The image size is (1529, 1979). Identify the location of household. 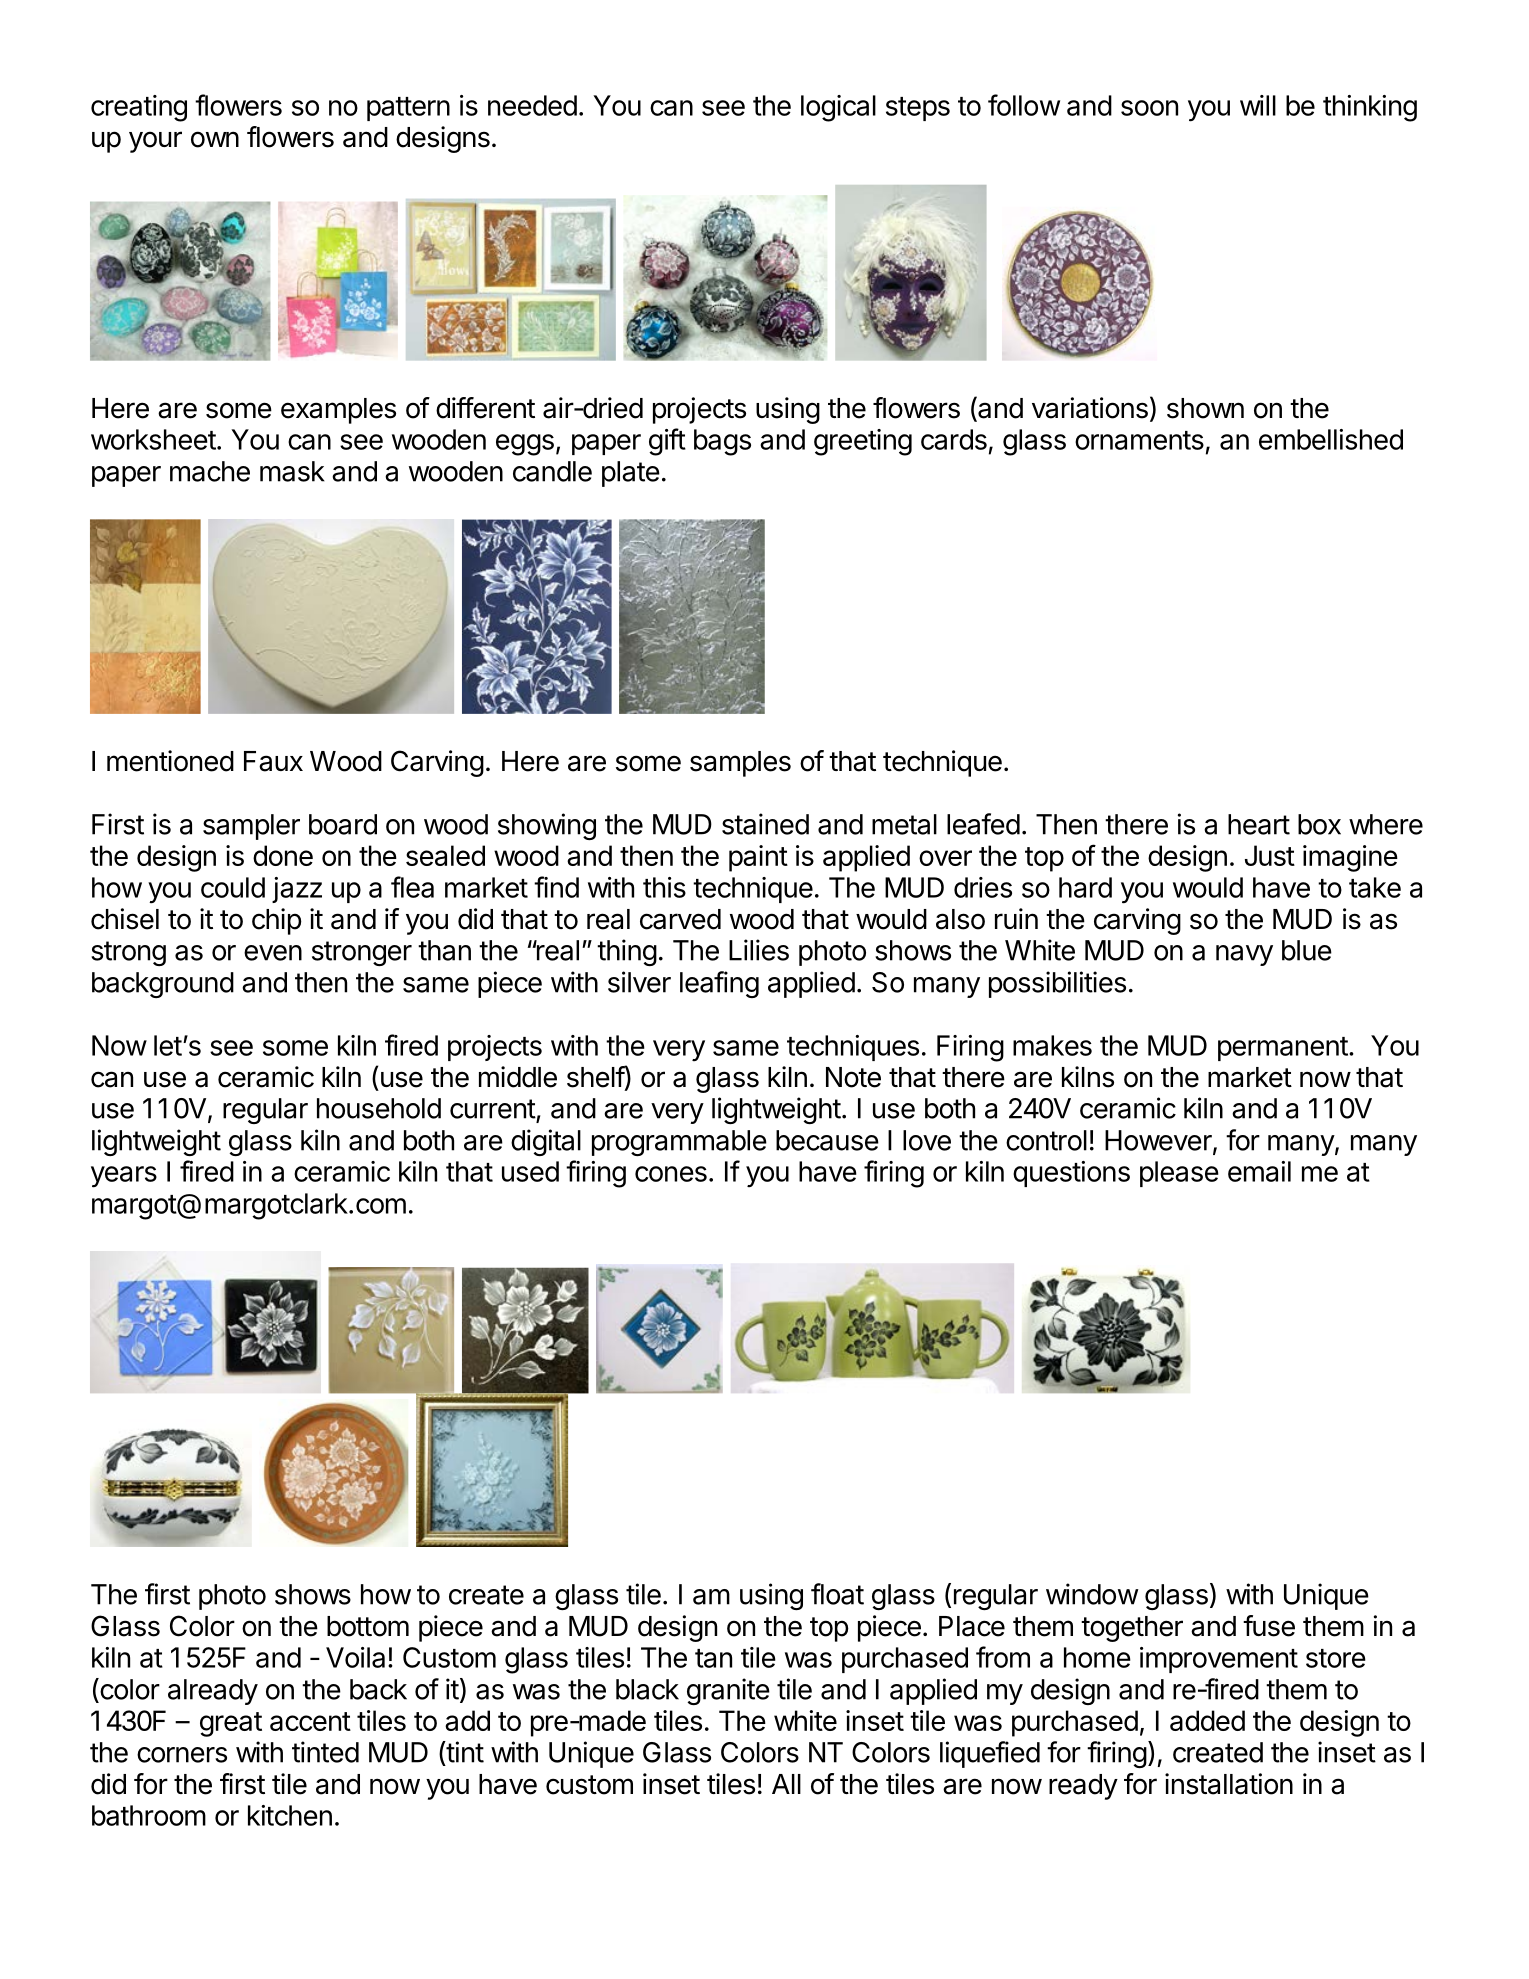
(379, 1108).
